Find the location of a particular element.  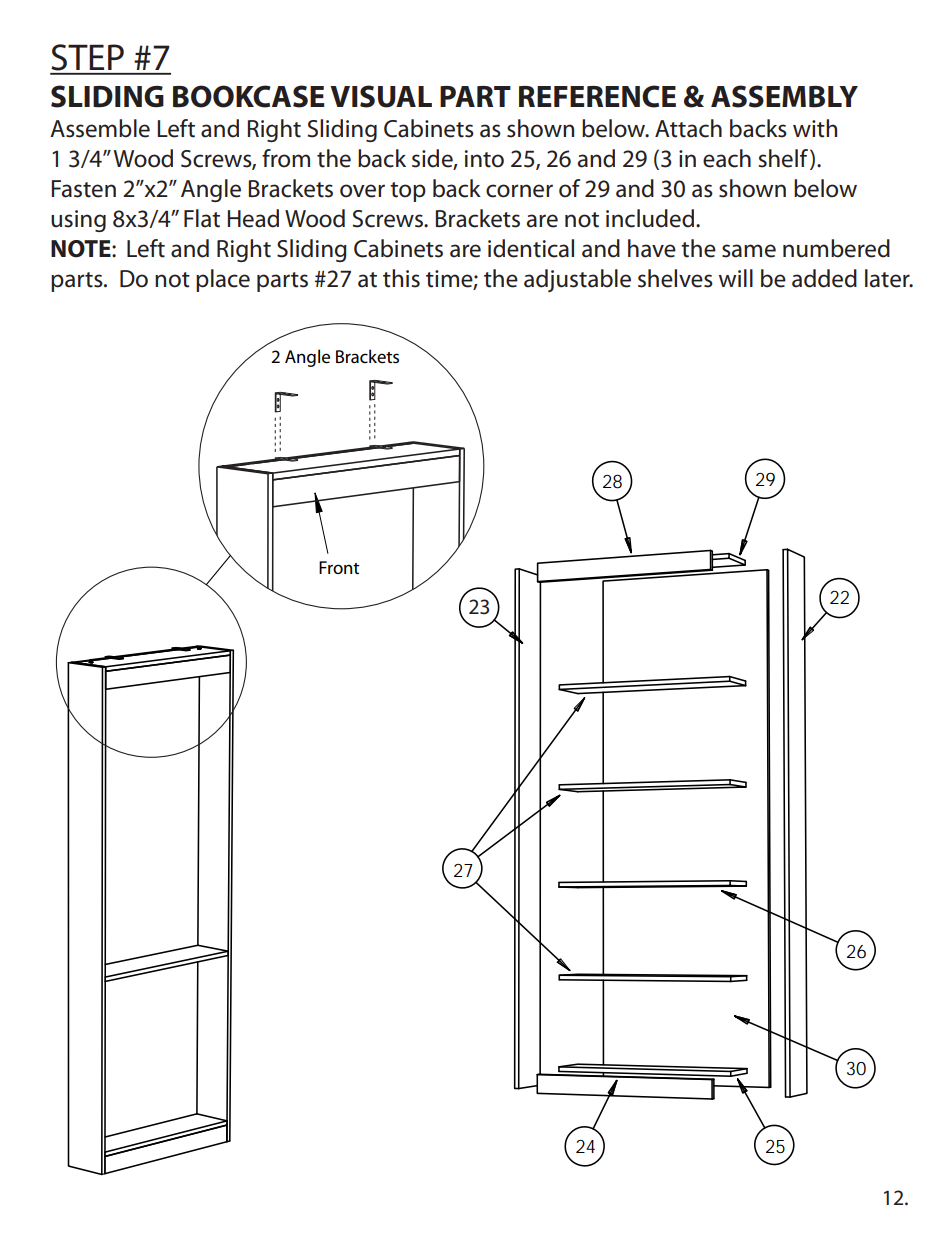

added is located at coordinates (824, 278).
